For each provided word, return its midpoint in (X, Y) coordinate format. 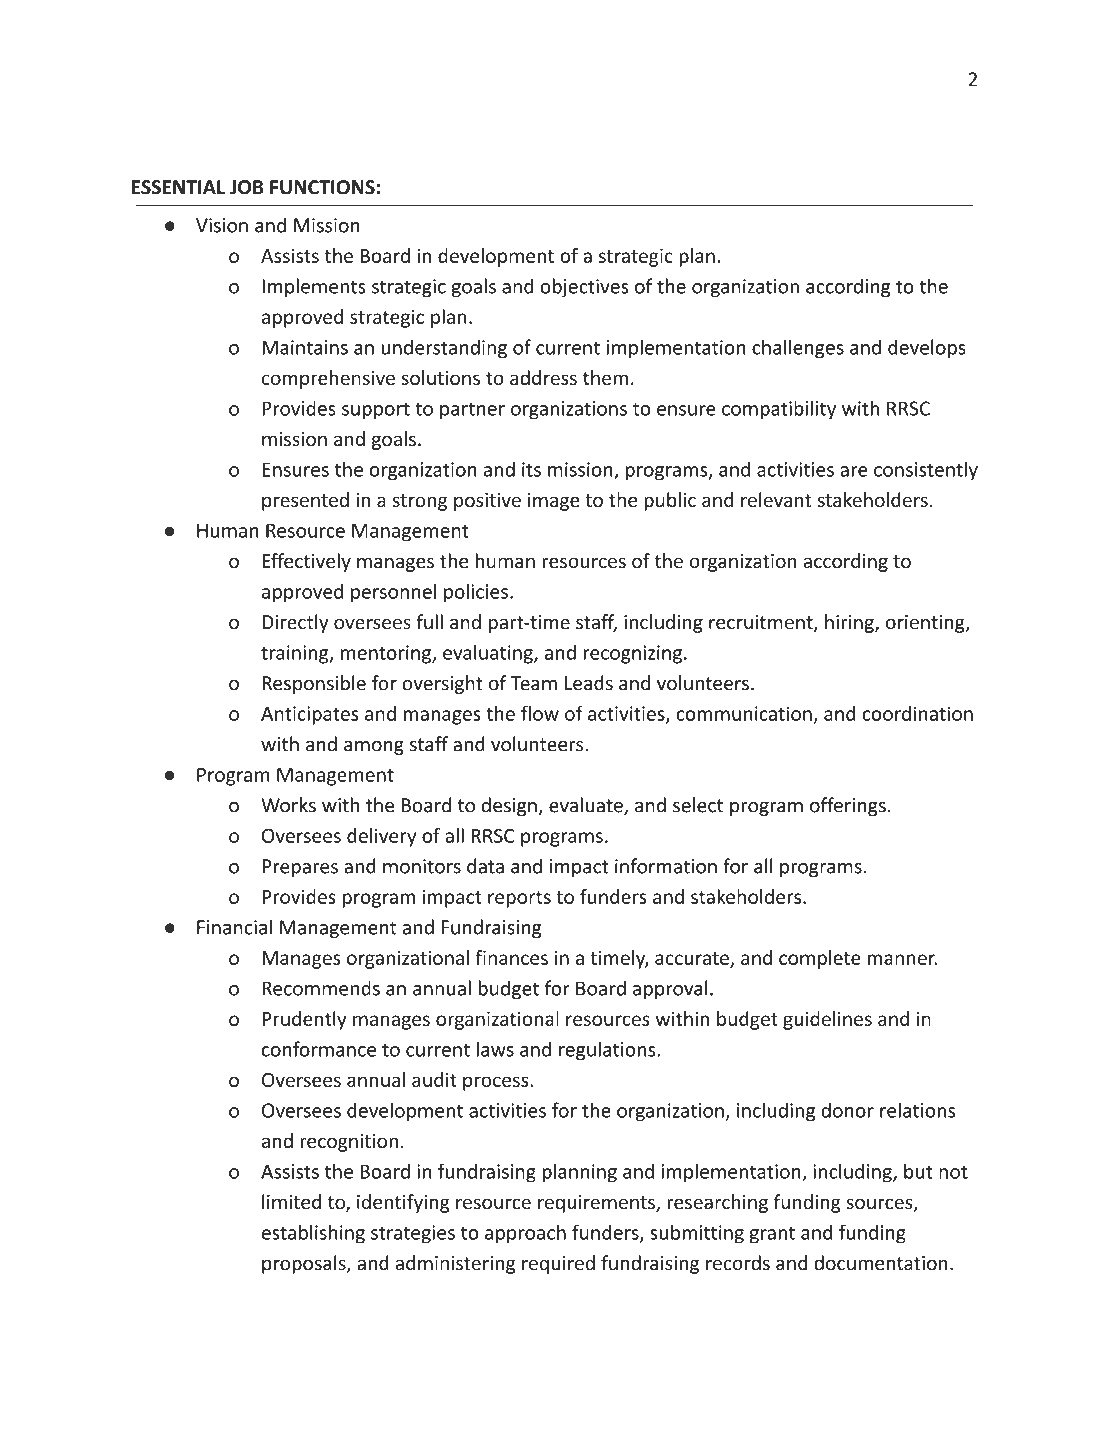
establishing (313, 1234)
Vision (222, 225)
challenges (798, 349)
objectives (584, 288)
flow (540, 713)
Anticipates (310, 715)
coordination (917, 713)
